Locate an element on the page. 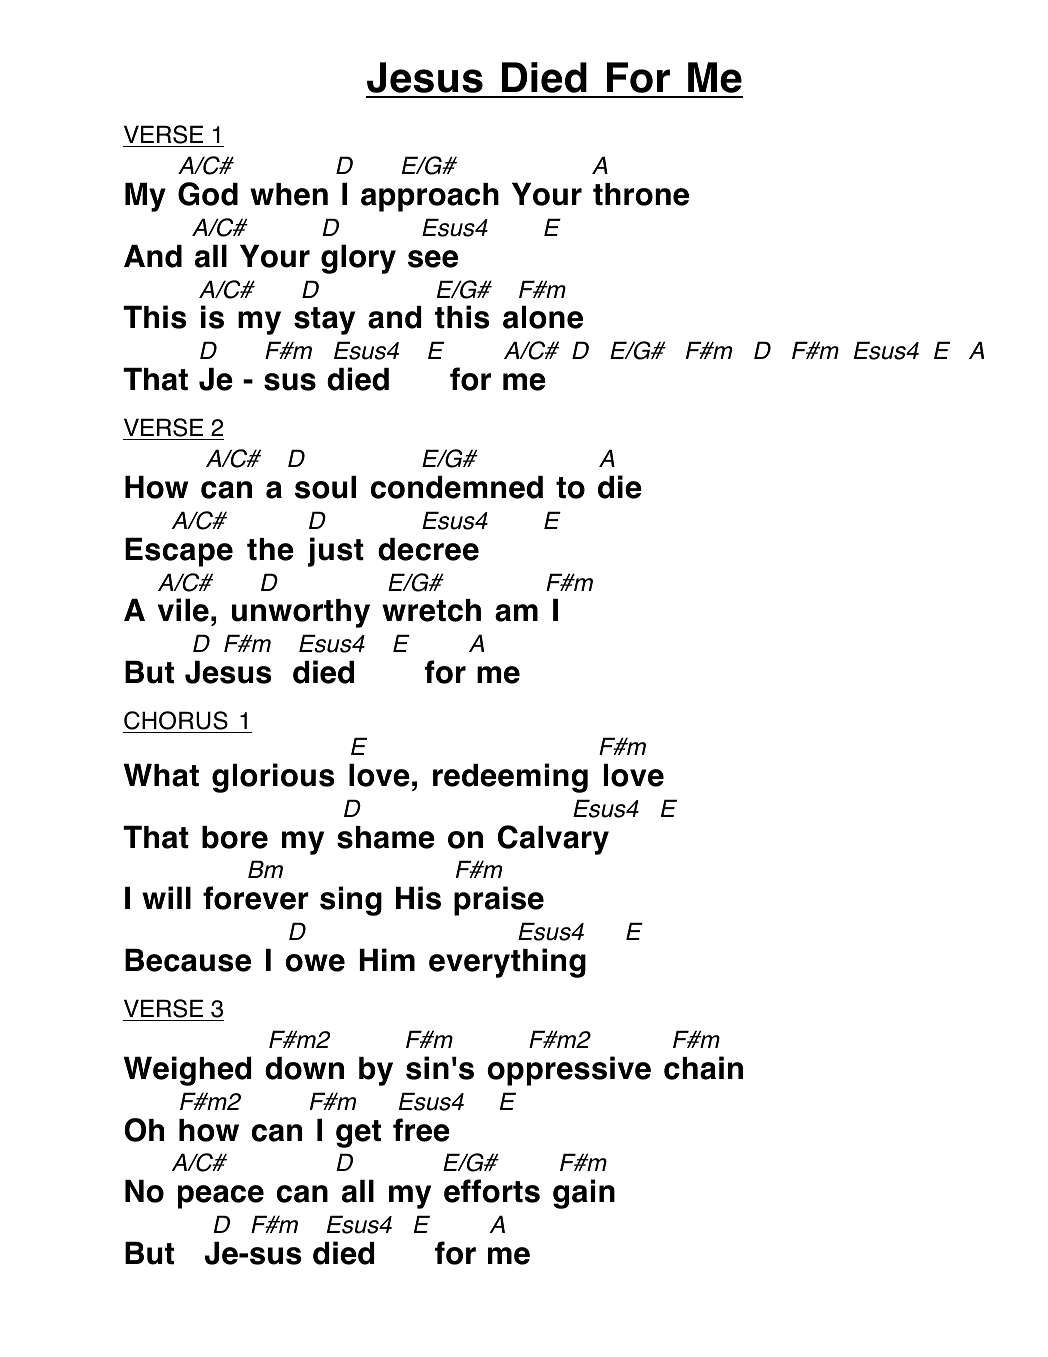 The image size is (1048, 1357). shame is located at coordinates (386, 837).
